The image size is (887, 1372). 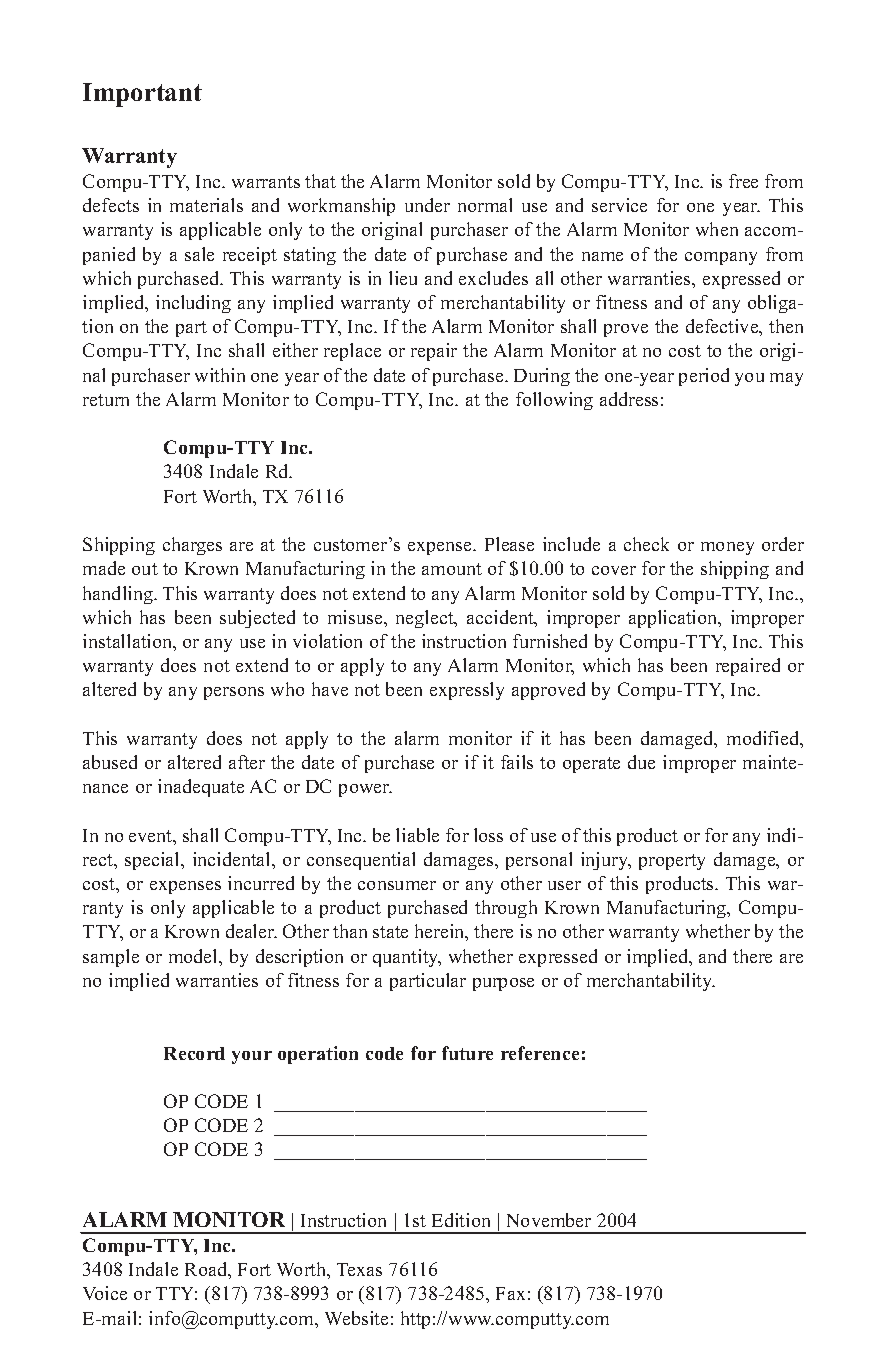 I want to click on under, so click(x=427, y=205).
